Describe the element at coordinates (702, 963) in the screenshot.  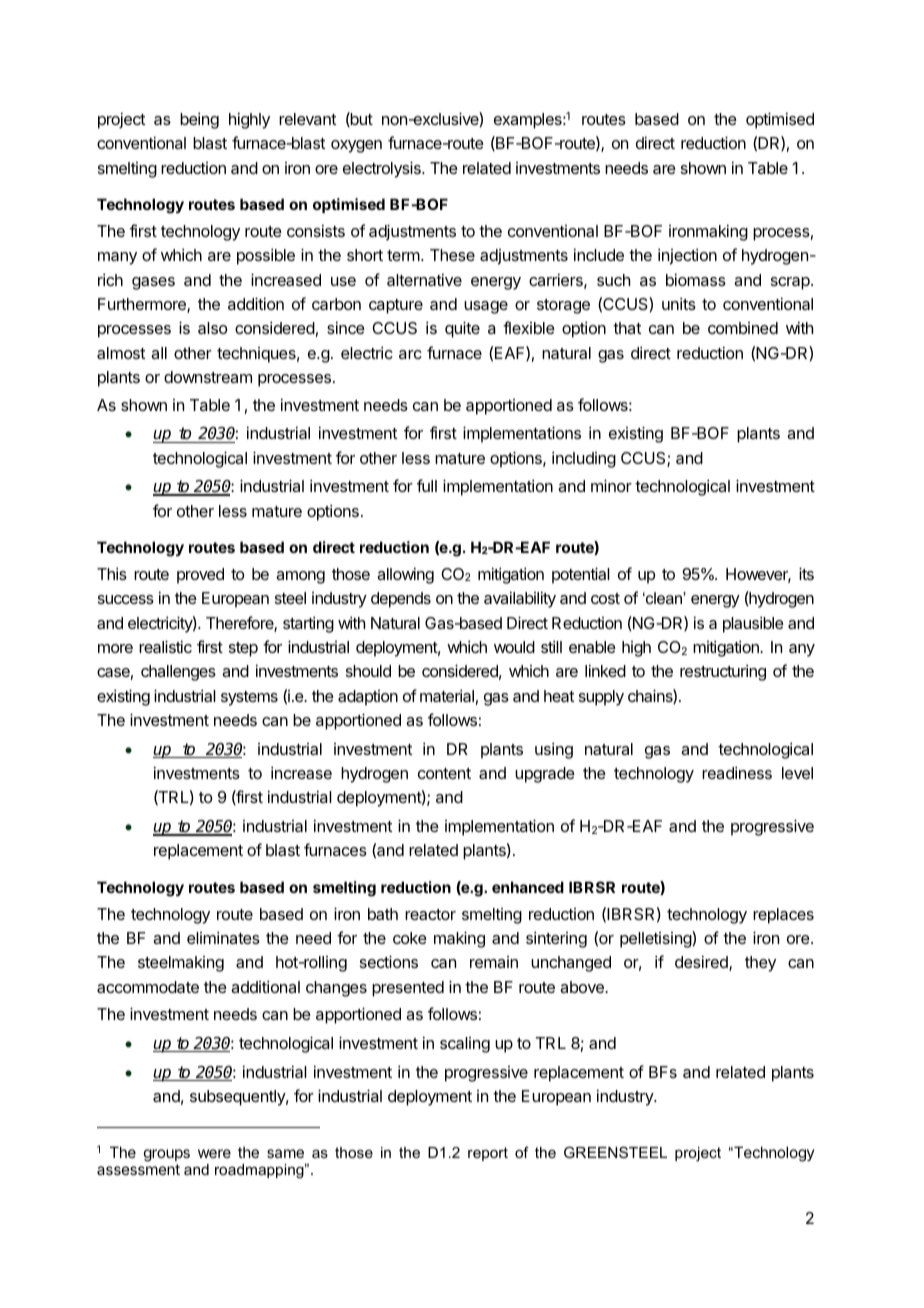
I see `desired` at that location.
